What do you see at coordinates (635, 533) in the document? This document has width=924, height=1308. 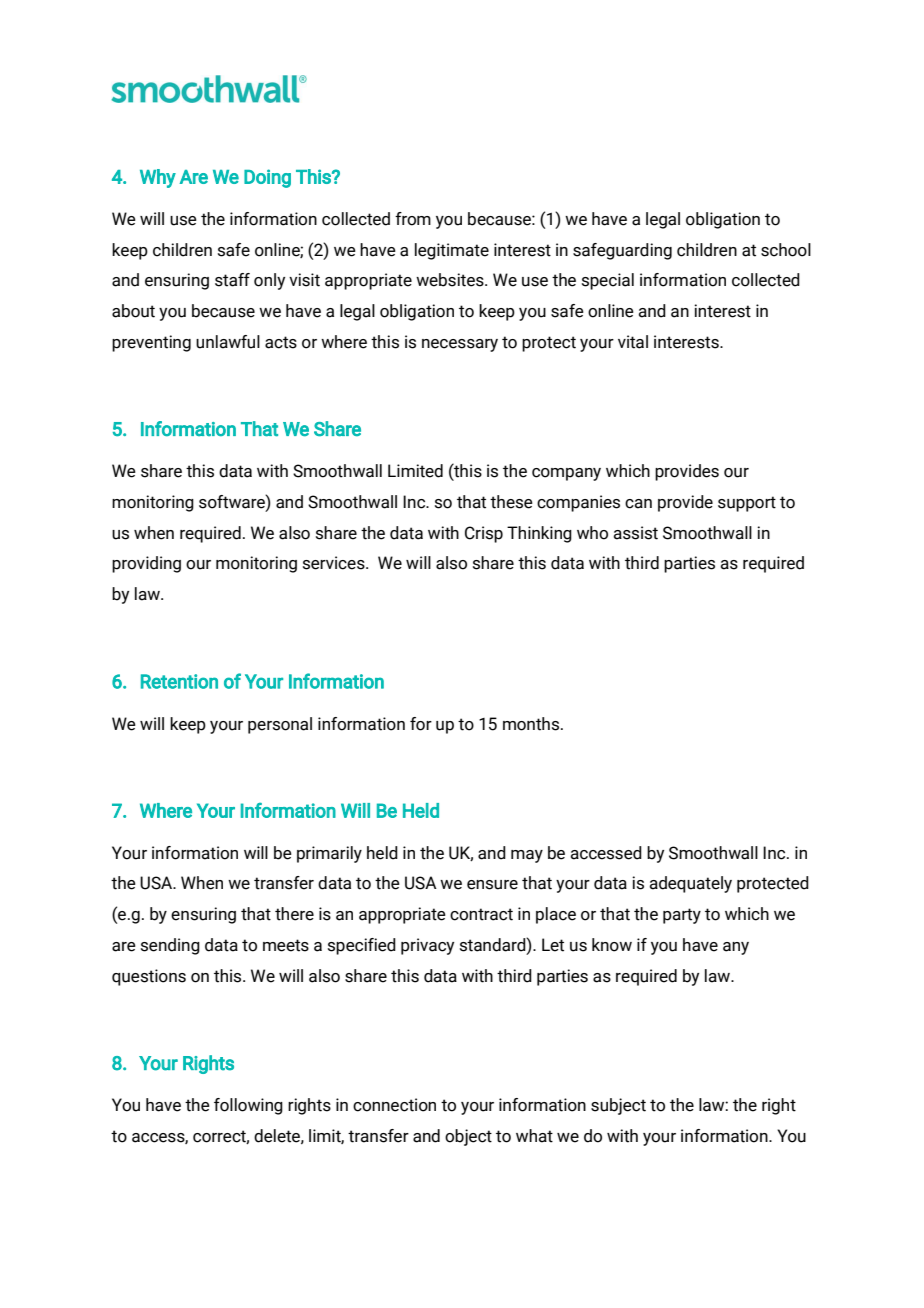 I see `assist` at bounding box center [635, 533].
